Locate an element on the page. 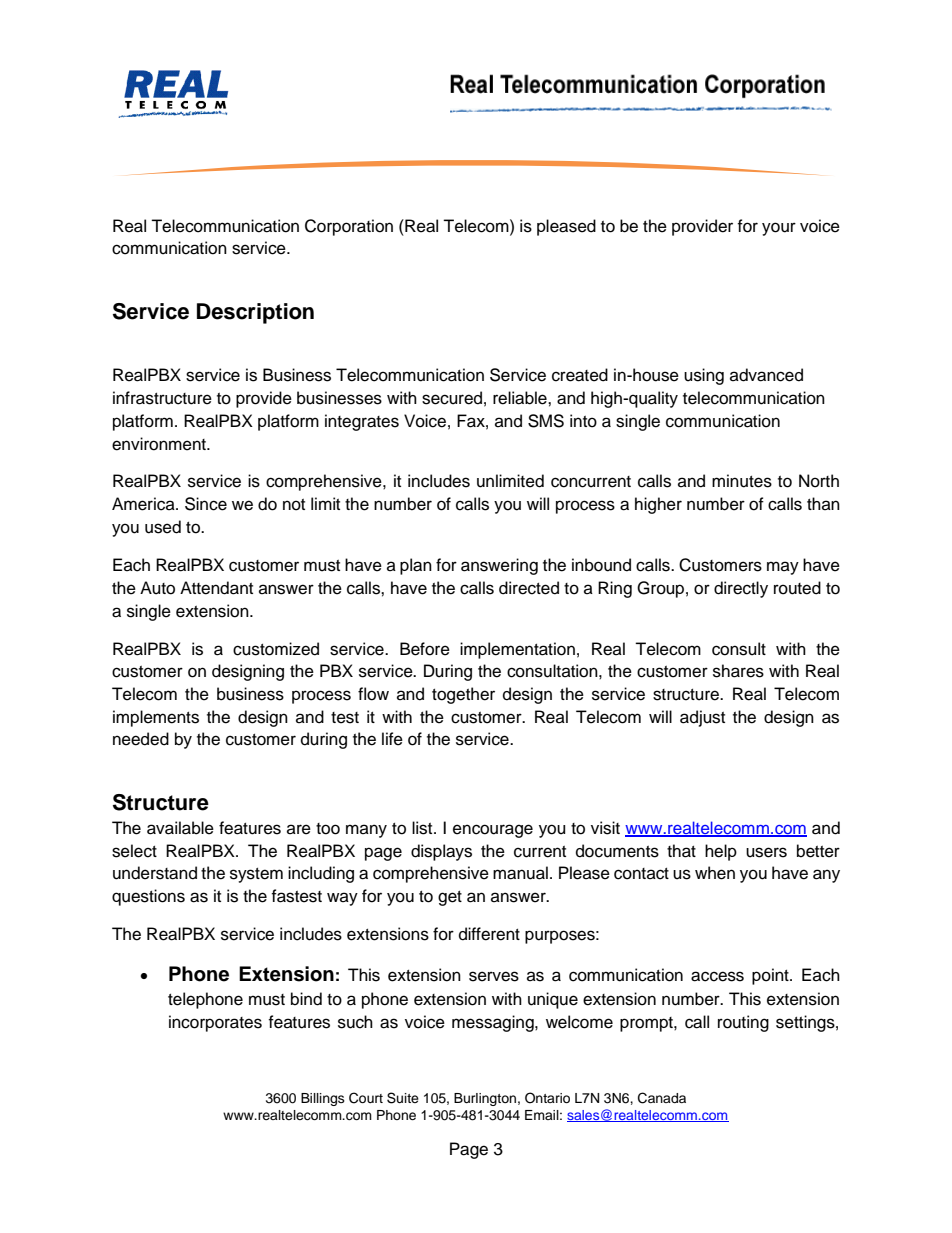 The image size is (952, 1233). incorporates is located at coordinates (215, 1023).
